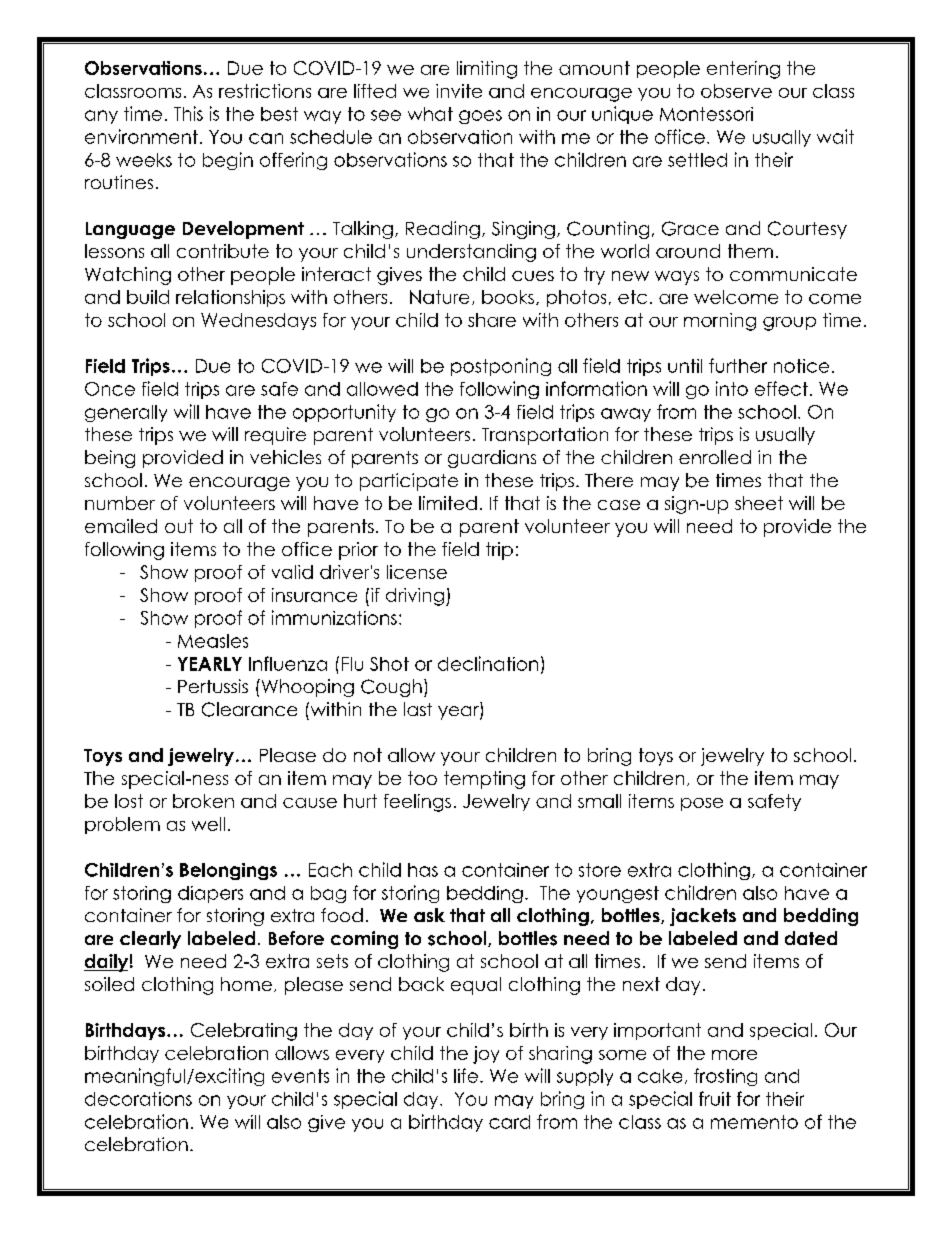 This document has height=1233, width=952. Describe the element at coordinates (188, 113) in the document. I see `This` at that location.
